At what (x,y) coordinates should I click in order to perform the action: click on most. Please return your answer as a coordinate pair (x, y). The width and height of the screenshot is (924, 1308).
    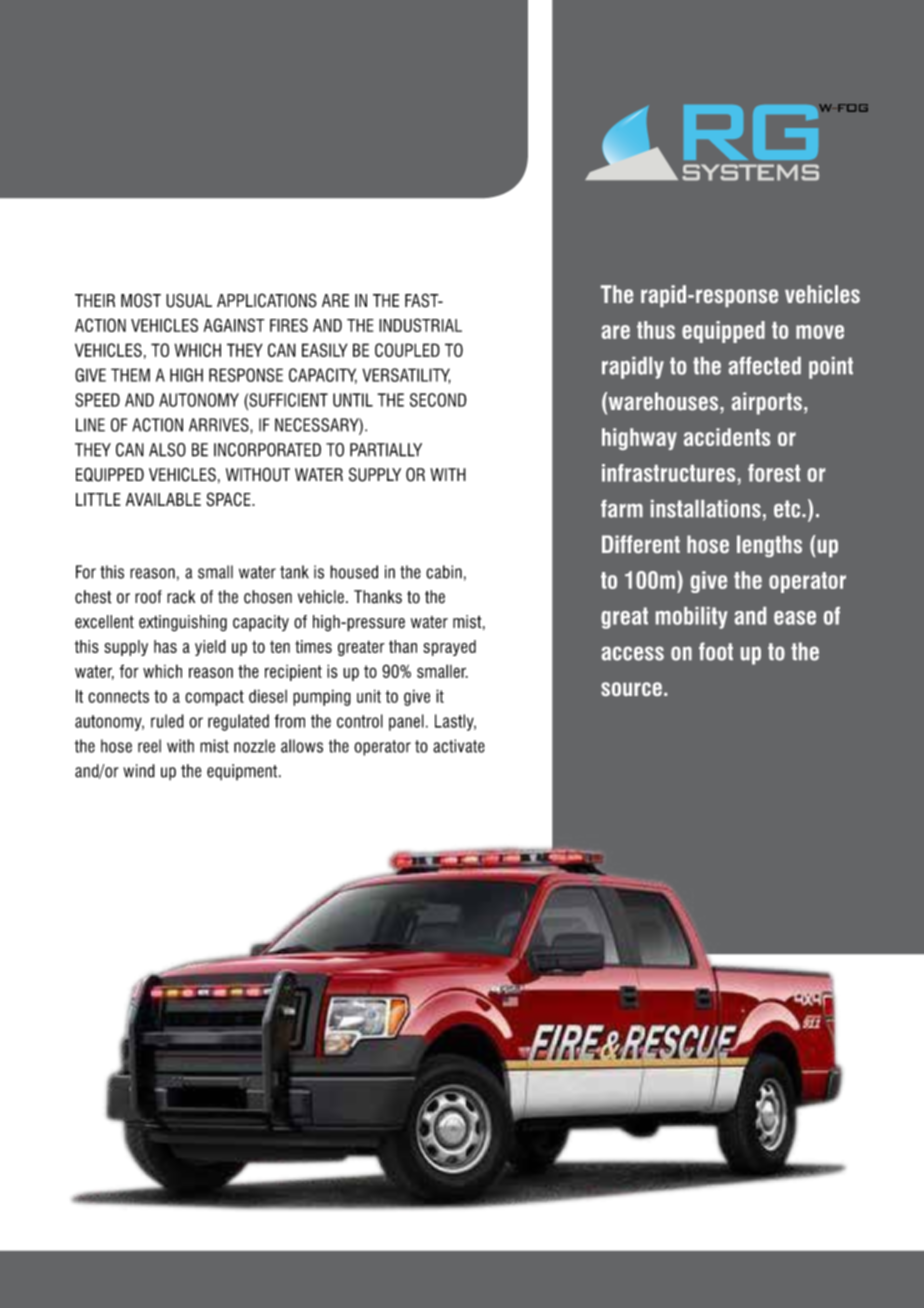
    Looking at the image, I should click on (141, 300).
